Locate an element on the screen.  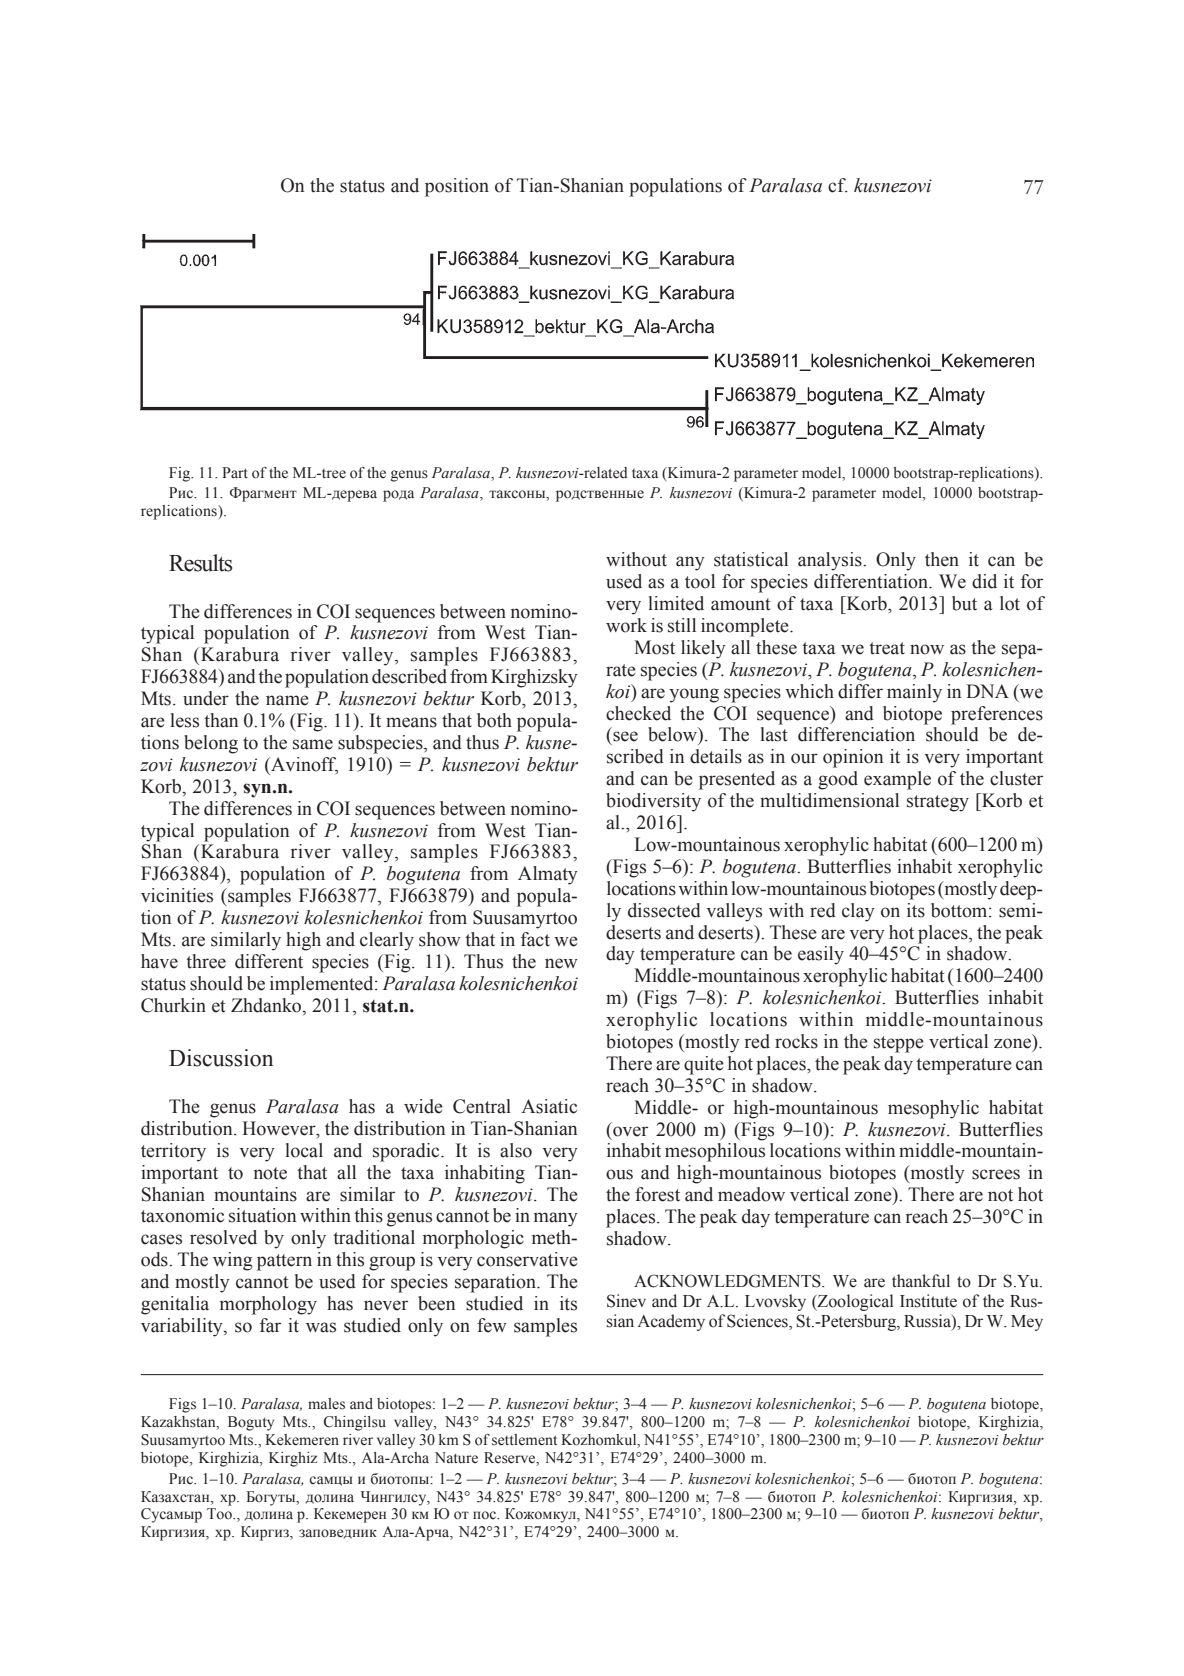
males is located at coordinates (326, 1404).
